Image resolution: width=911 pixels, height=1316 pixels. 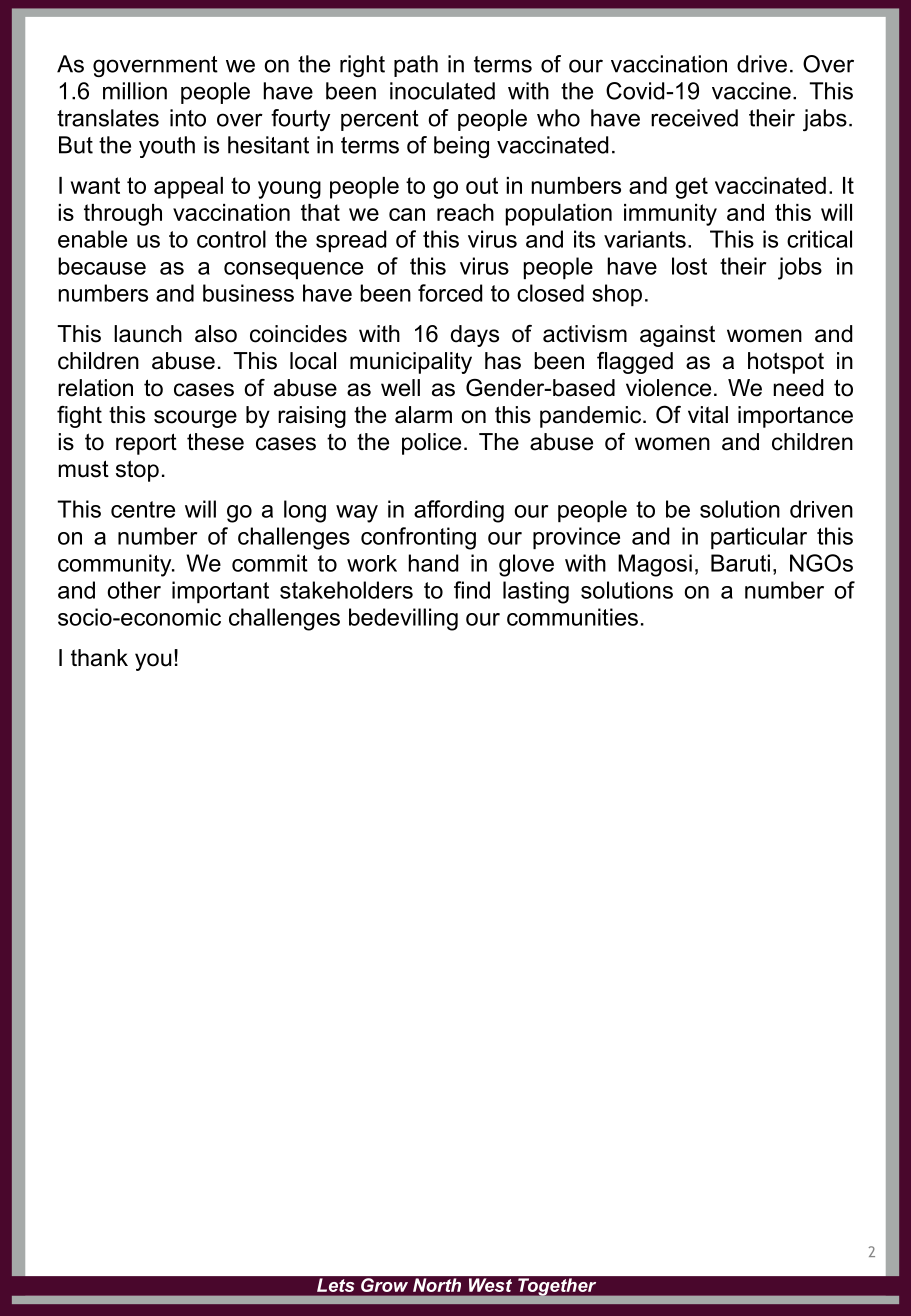 I want to click on police, so click(x=431, y=444).
